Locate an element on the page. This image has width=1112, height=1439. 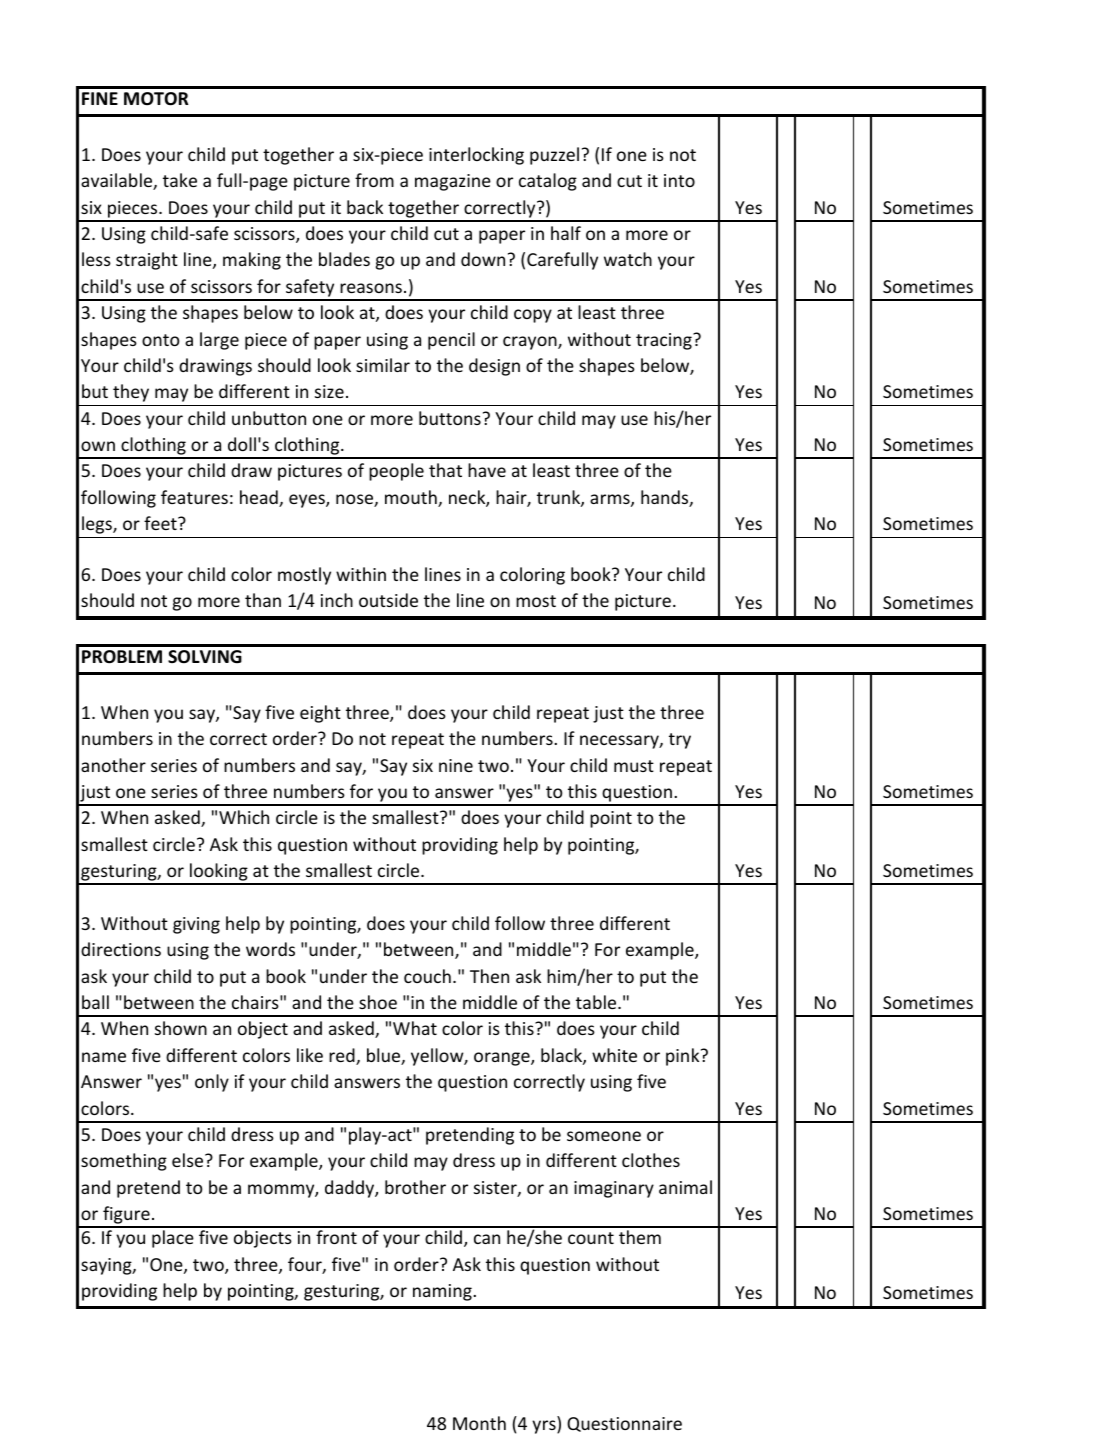
MOTOR is located at coordinates (156, 99).
